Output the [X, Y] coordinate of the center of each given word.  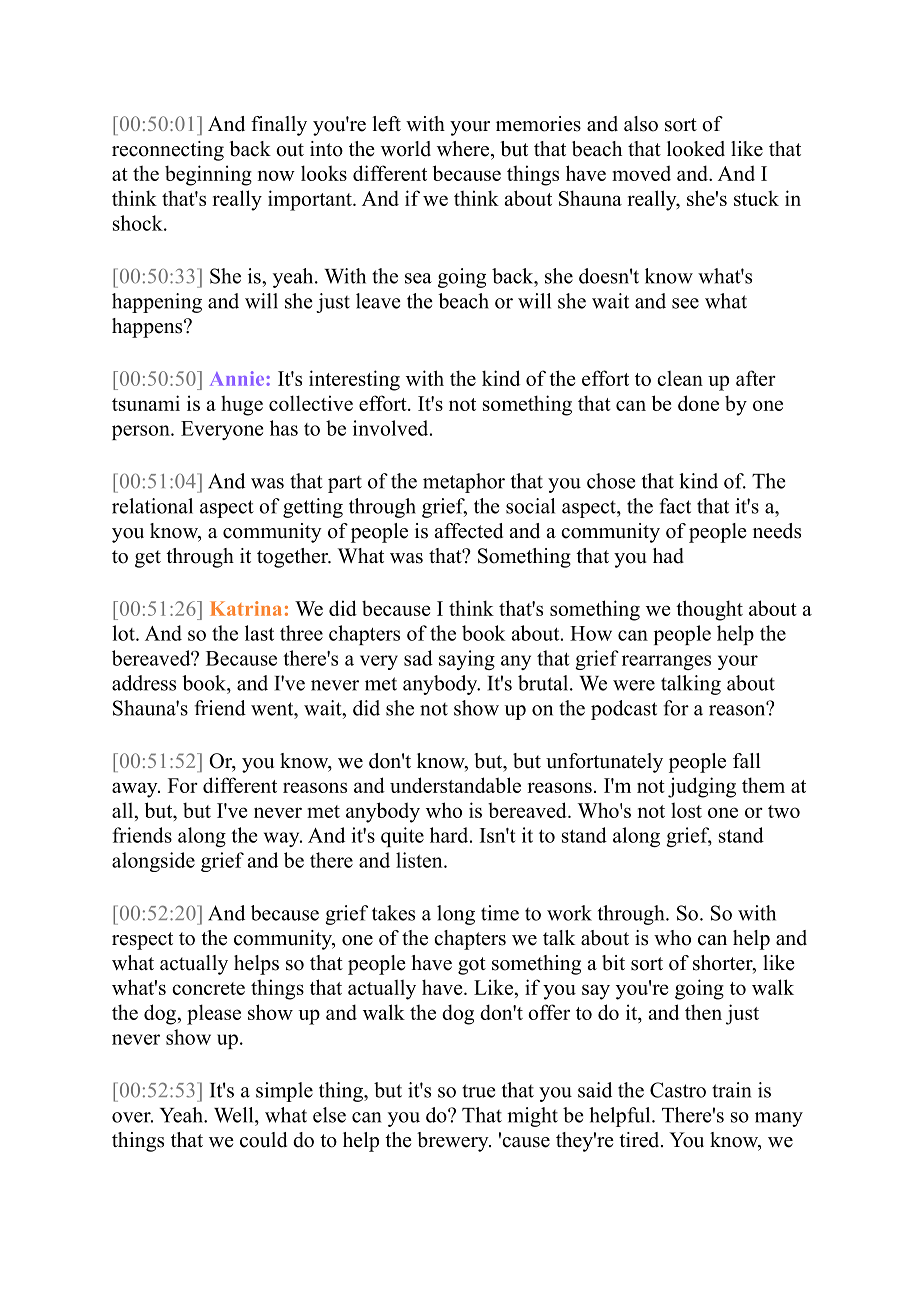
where [464, 149]
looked [696, 149]
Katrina [246, 608]
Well [235, 1115]
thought [709, 610]
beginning [208, 175]
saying [467, 660]
